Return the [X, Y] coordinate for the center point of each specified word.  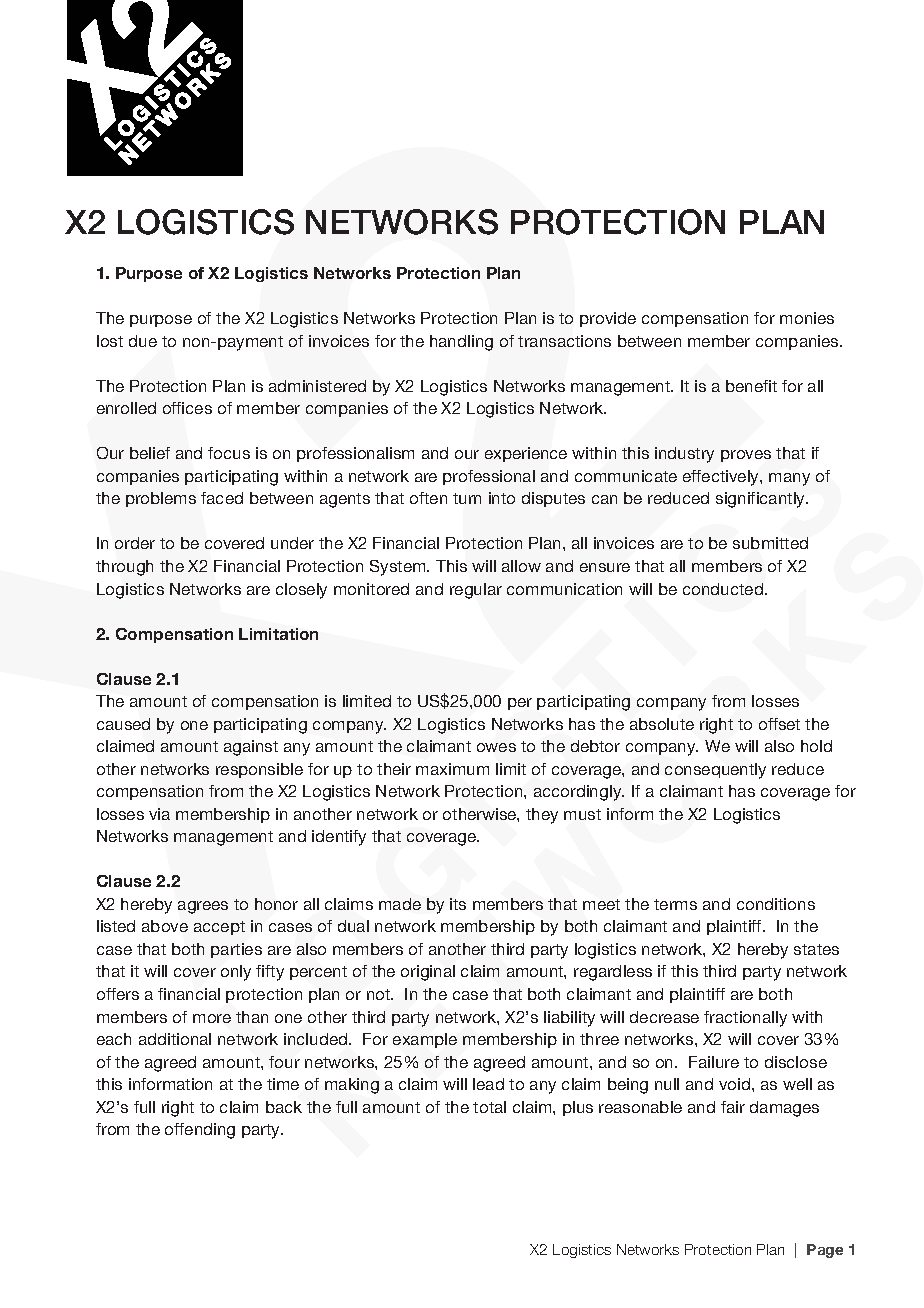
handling [461, 343]
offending [200, 1131]
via [159, 814]
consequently [715, 771]
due [143, 341]
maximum [452, 769]
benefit [751, 386]
